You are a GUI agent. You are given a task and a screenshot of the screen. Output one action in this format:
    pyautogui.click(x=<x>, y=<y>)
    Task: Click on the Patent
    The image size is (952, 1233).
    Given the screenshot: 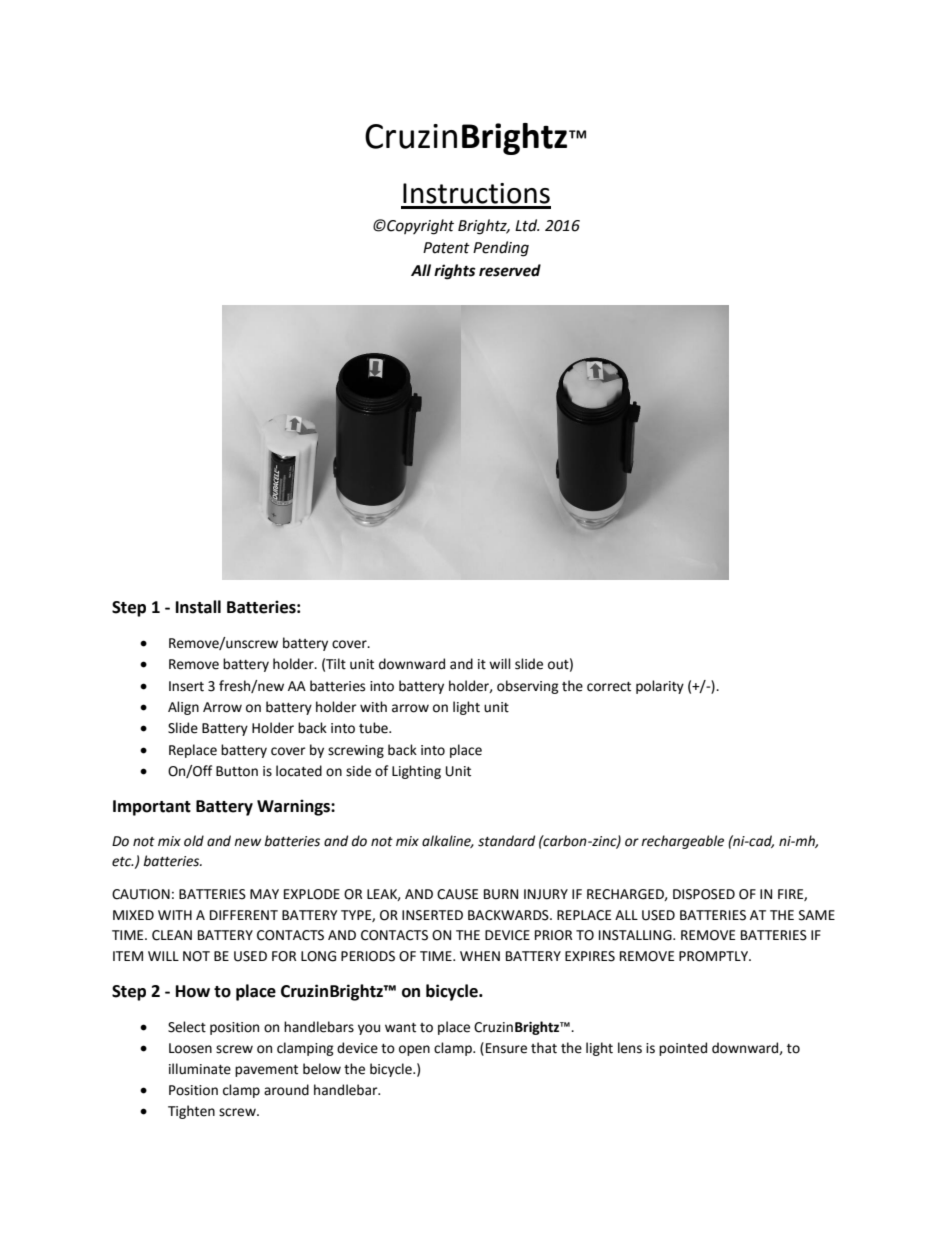 What is the action you would take?
    pyautogui.click(x=446, y=248)
